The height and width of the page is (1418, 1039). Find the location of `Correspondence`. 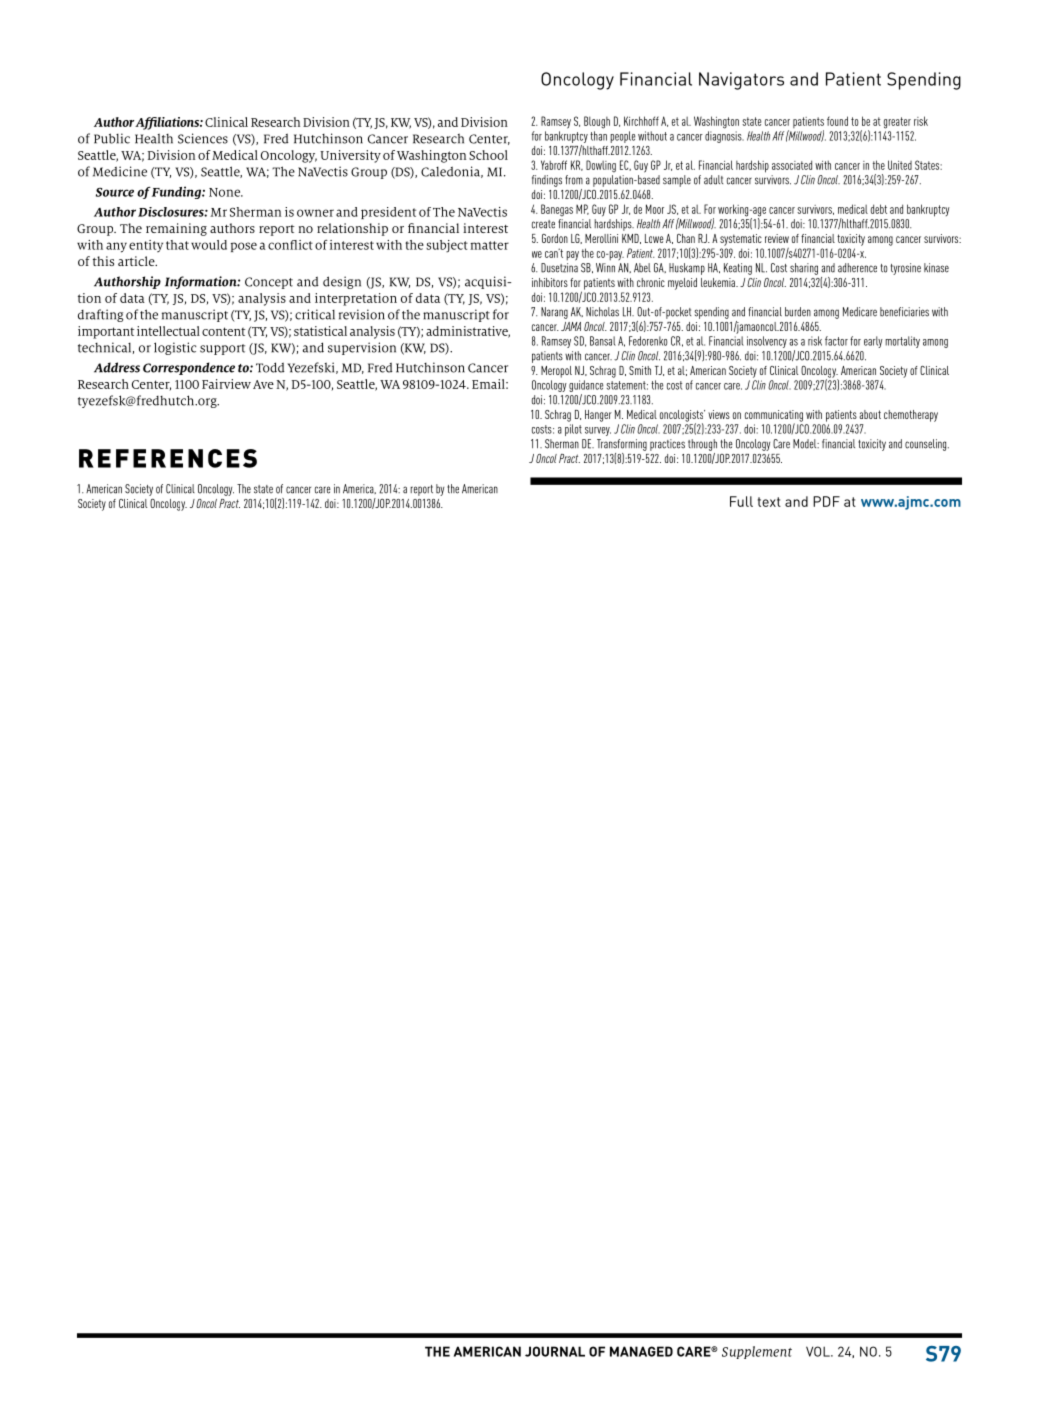

Correspondence is located at coordinates (189, 368).
